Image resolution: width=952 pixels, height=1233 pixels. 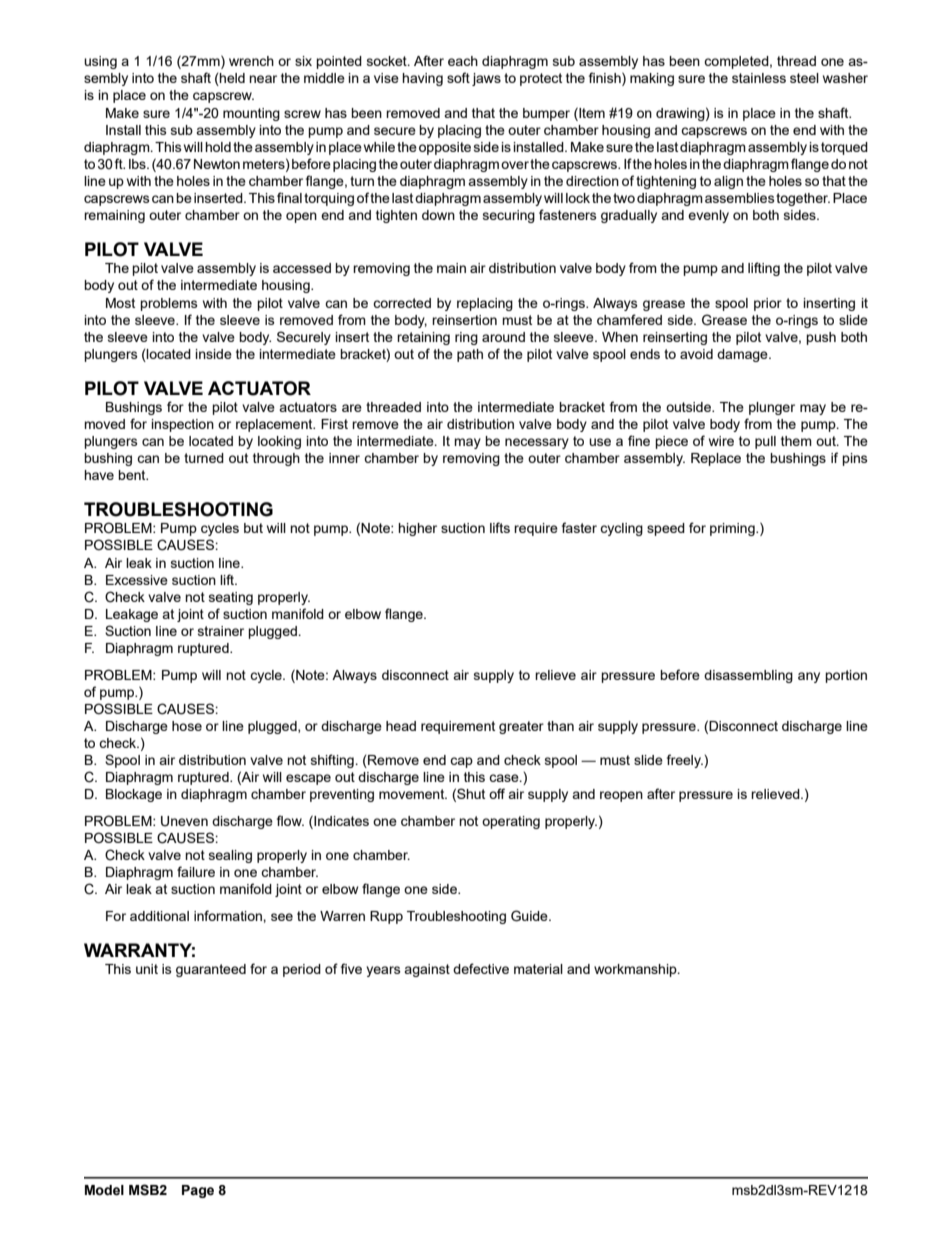 What do you see at coordinates (417, 529) in the image?
I see `higher` at bounding box center [417, 529].
